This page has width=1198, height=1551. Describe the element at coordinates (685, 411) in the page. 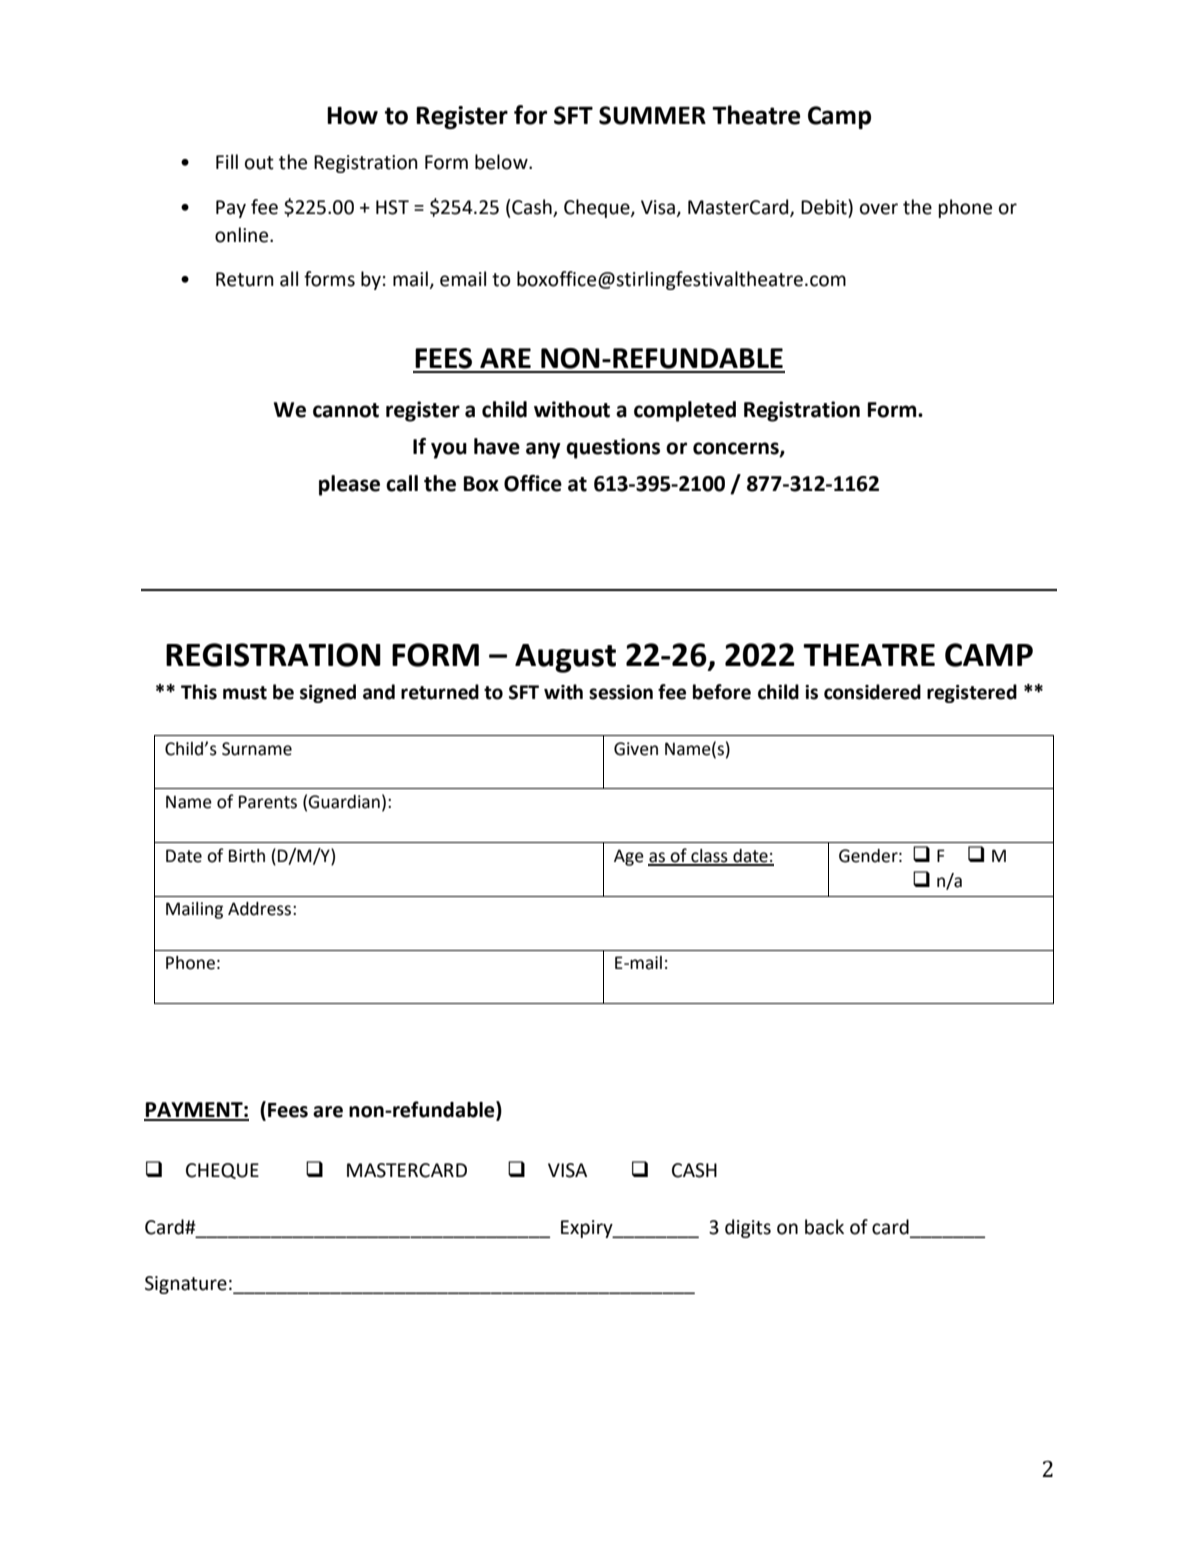

I see `completed` at that location.
